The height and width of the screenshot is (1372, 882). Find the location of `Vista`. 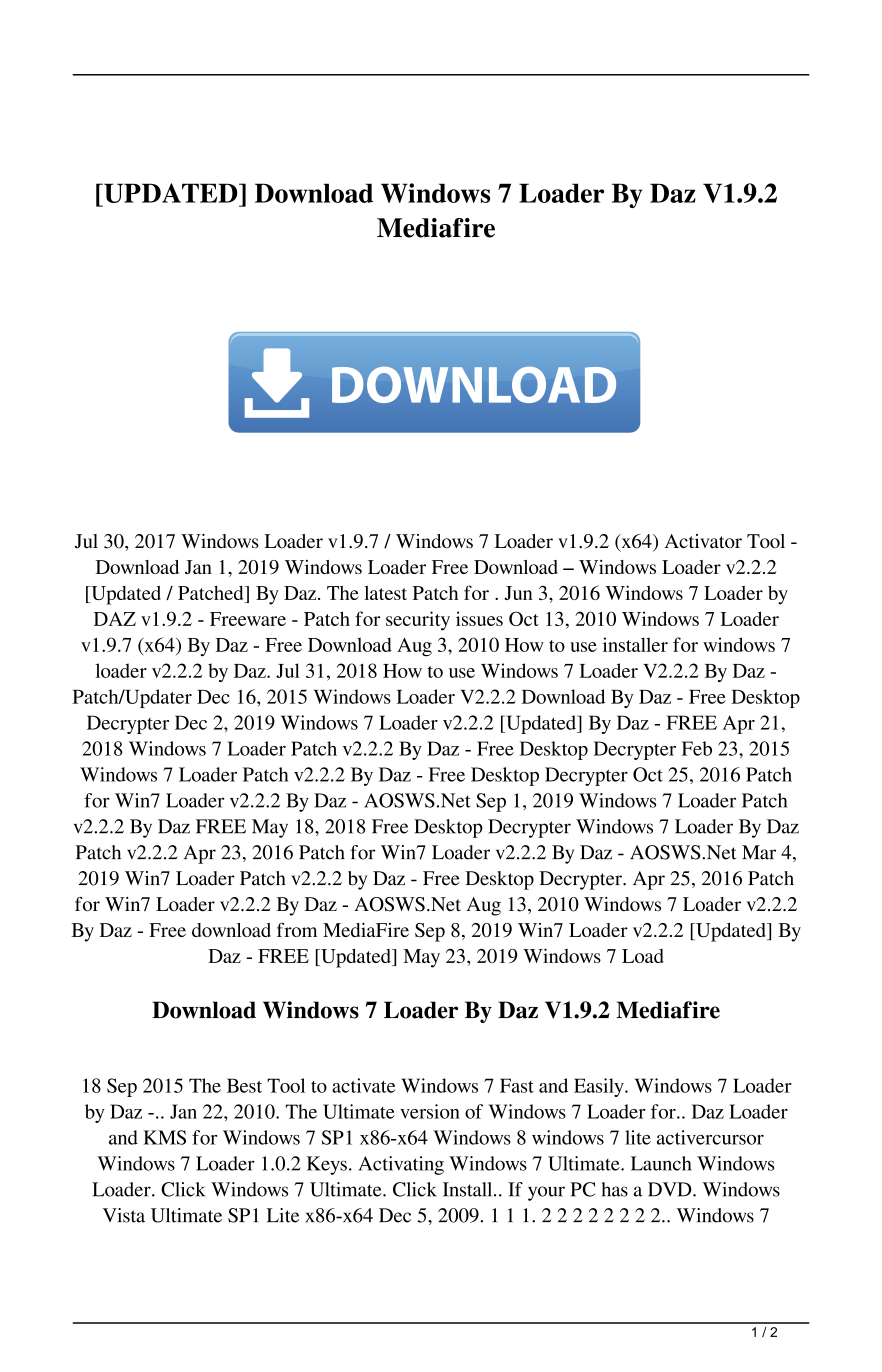

Vista is located at coordinates (124, 1215).
